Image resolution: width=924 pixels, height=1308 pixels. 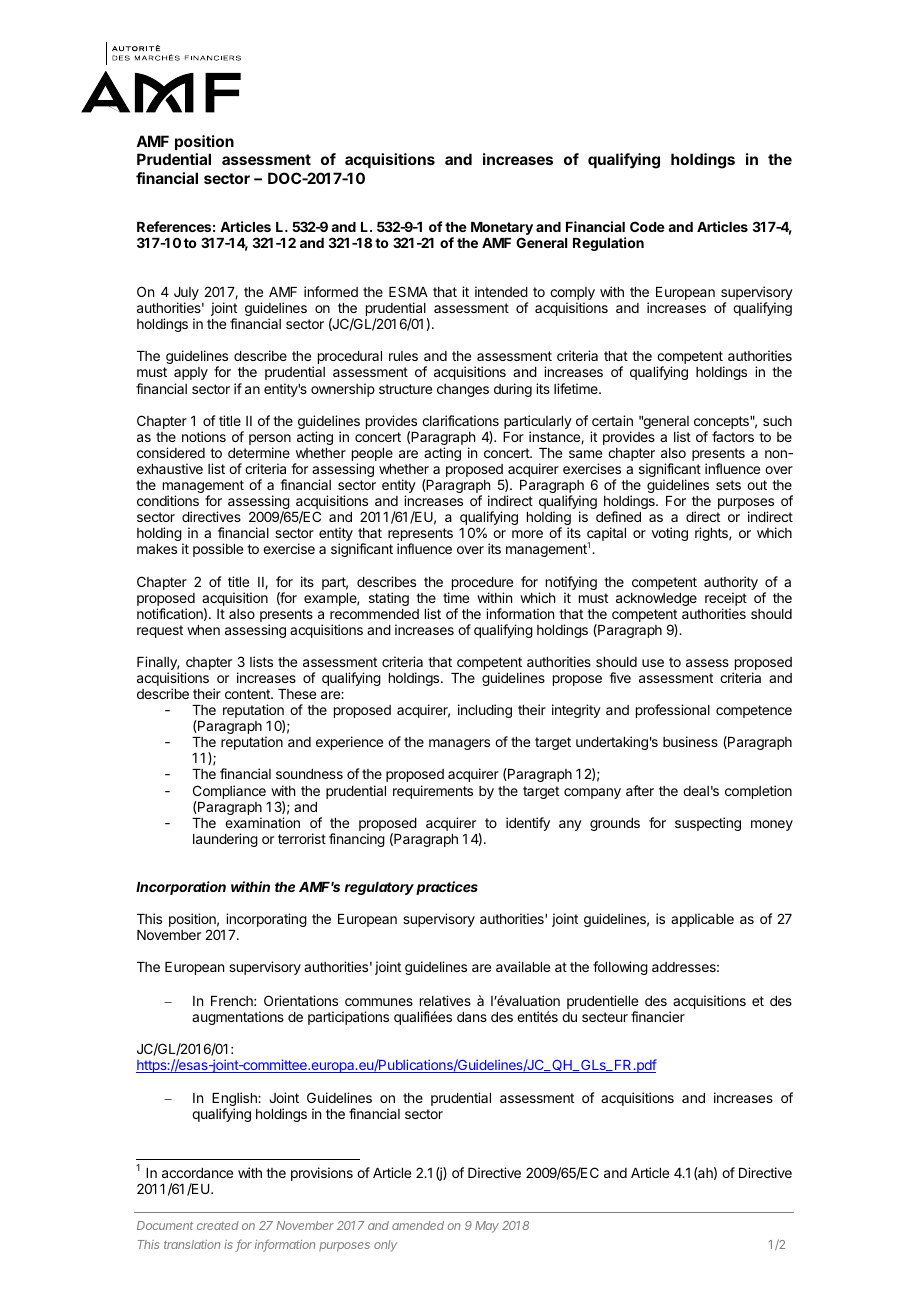 I want to click on financier, so click(x=658, y=1016).
